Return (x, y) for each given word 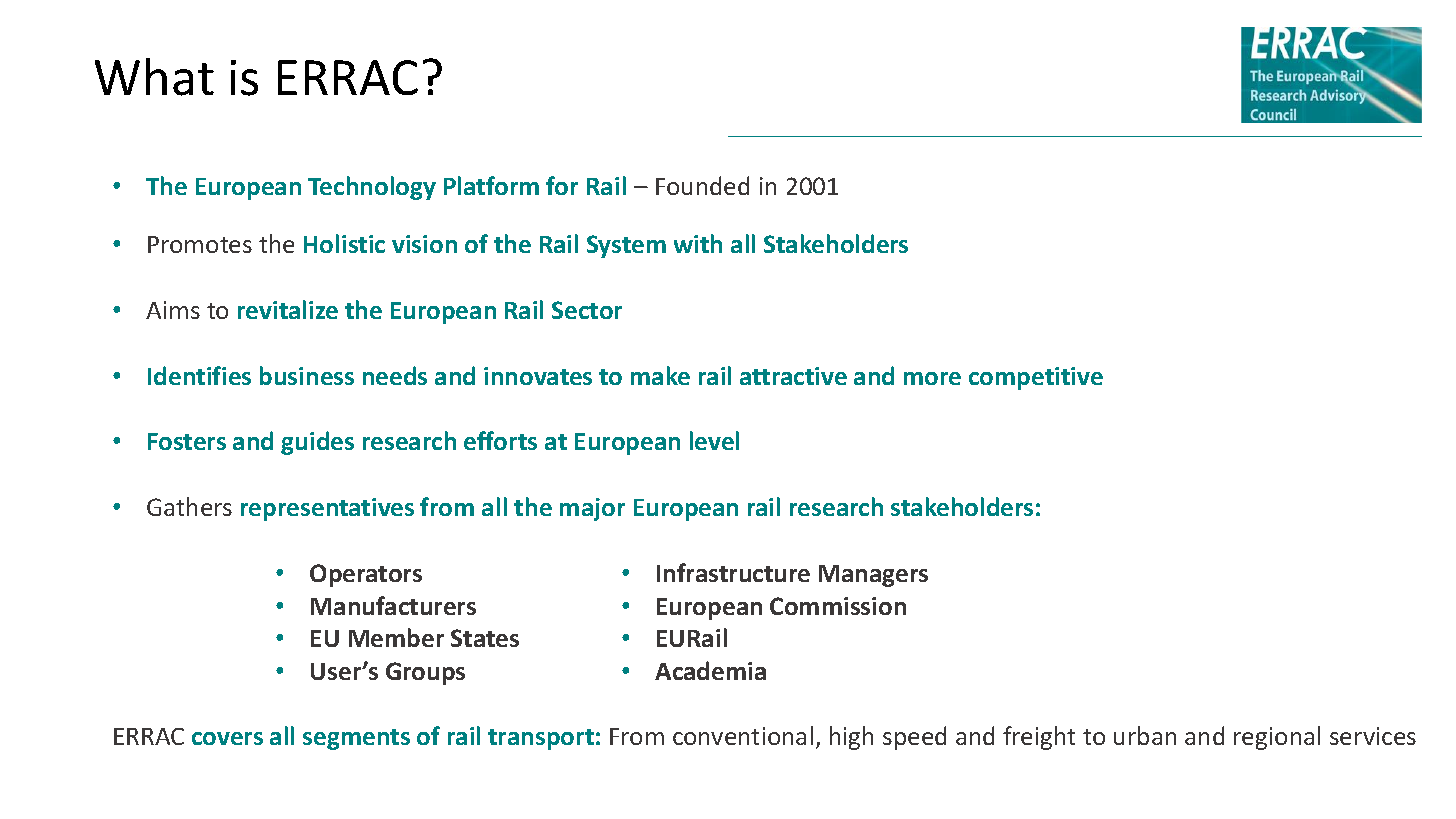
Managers (873, 576)
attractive (793, 376)
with (698, 243)
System (626, 246)
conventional (743, 735)
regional (1277, 738)
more (932, 378)
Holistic (344, 243)
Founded (702, 185)
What (154, 77)
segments (356, 739)
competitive (1036, 378)
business (307, 375)
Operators (366, 575)
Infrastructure (733, 572)
